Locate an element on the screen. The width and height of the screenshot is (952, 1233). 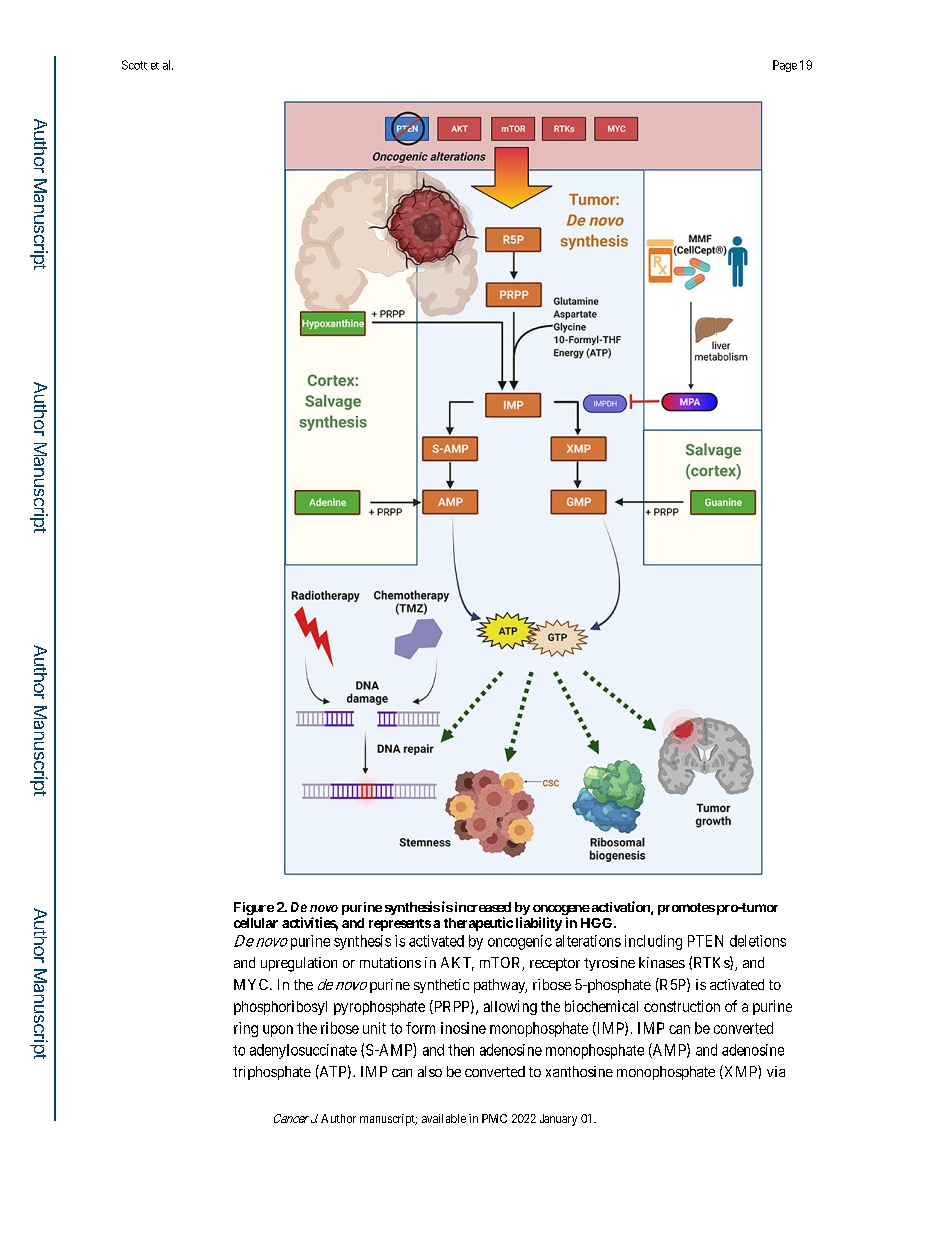
PTEN is located at coordinates (705, 941).
